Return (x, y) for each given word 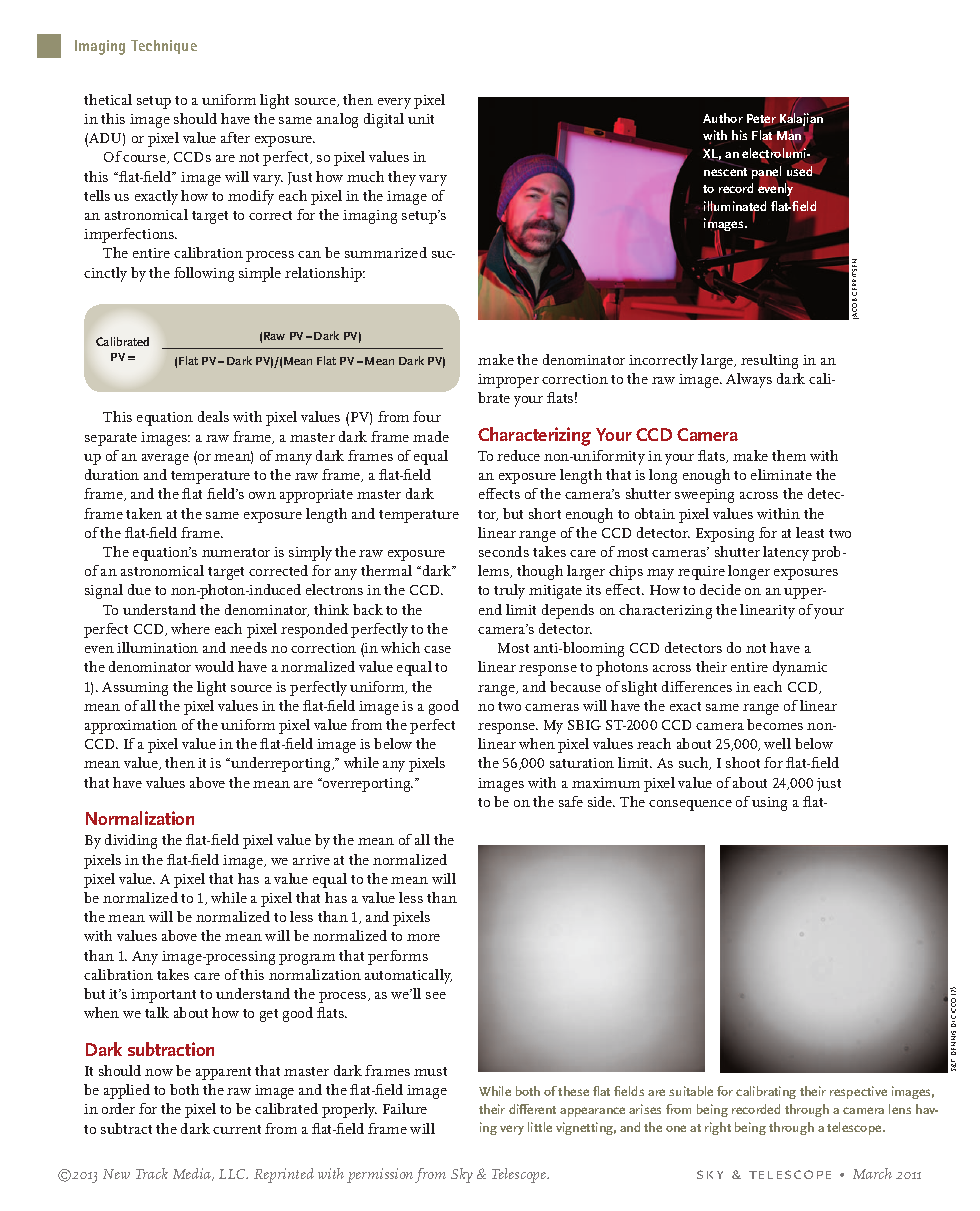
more (423, 937)
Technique (164, 47)
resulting (769, 361)
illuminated (735, 207)
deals (213, 416)
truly (509, 591)
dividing (131, 841)
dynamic (800, 668)
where (190, 628)
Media (193, 1174)
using (769, 804)
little (540, 1127)
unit (421, 119)
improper (508, 381)
